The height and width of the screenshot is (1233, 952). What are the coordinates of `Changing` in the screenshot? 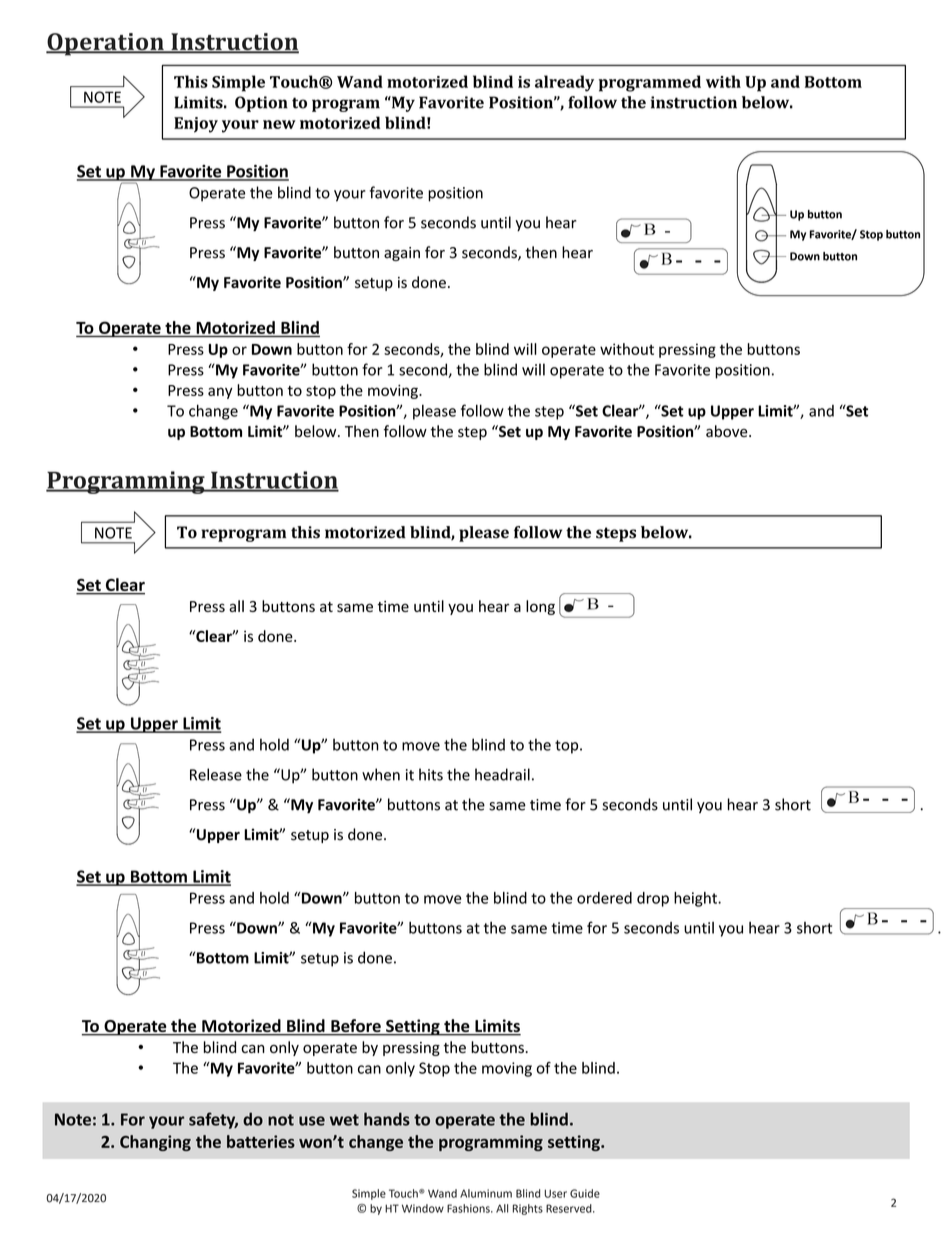 It's located at (155, 1143).
